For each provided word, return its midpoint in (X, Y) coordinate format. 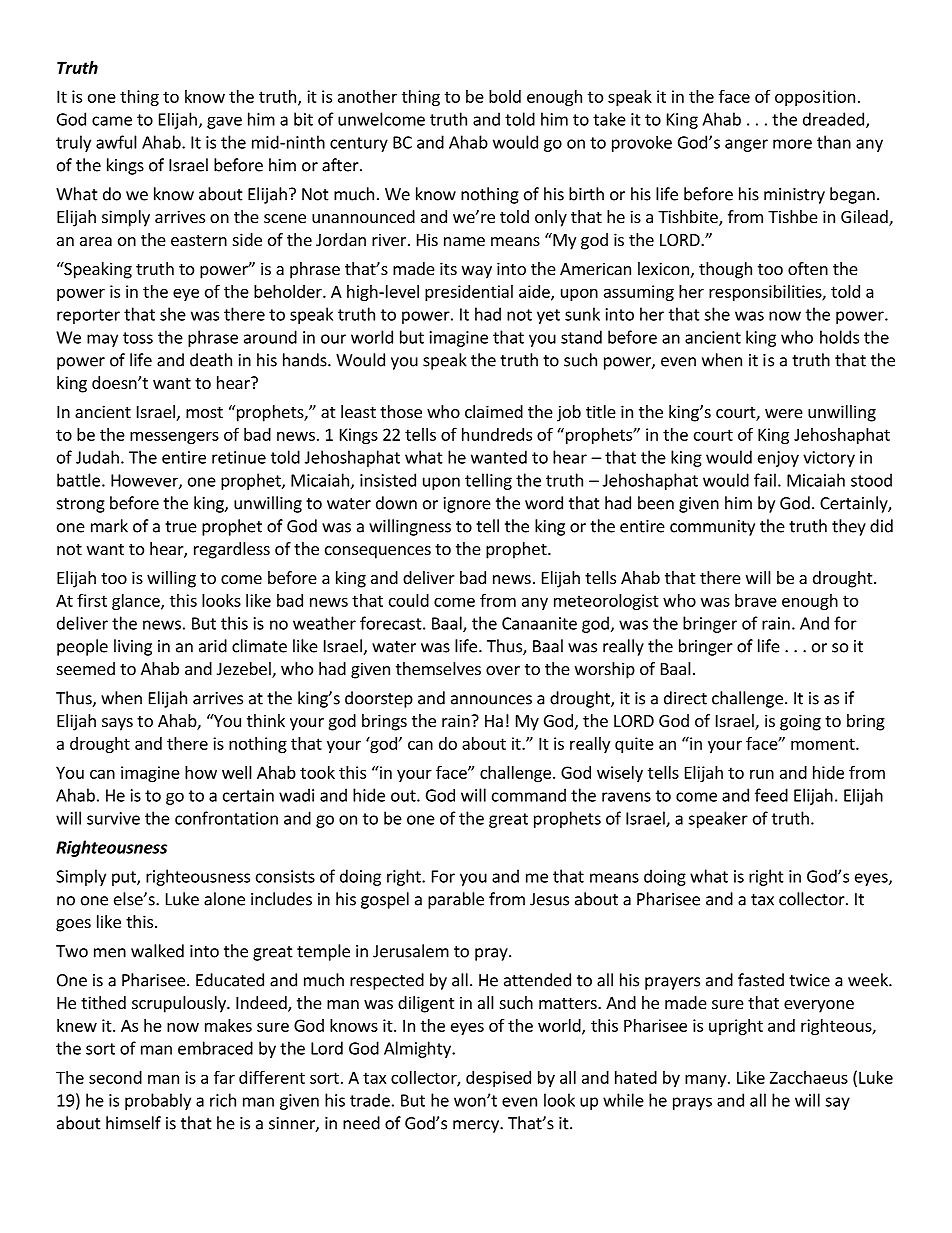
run (762, 774)
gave (224, 123)
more (792, 144)
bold (505, 96)
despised (498, 1079)
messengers (174, 437)
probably (158, 1101)
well (237, 772)
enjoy (778, 459)
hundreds (497, 434)
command (529, 795)
